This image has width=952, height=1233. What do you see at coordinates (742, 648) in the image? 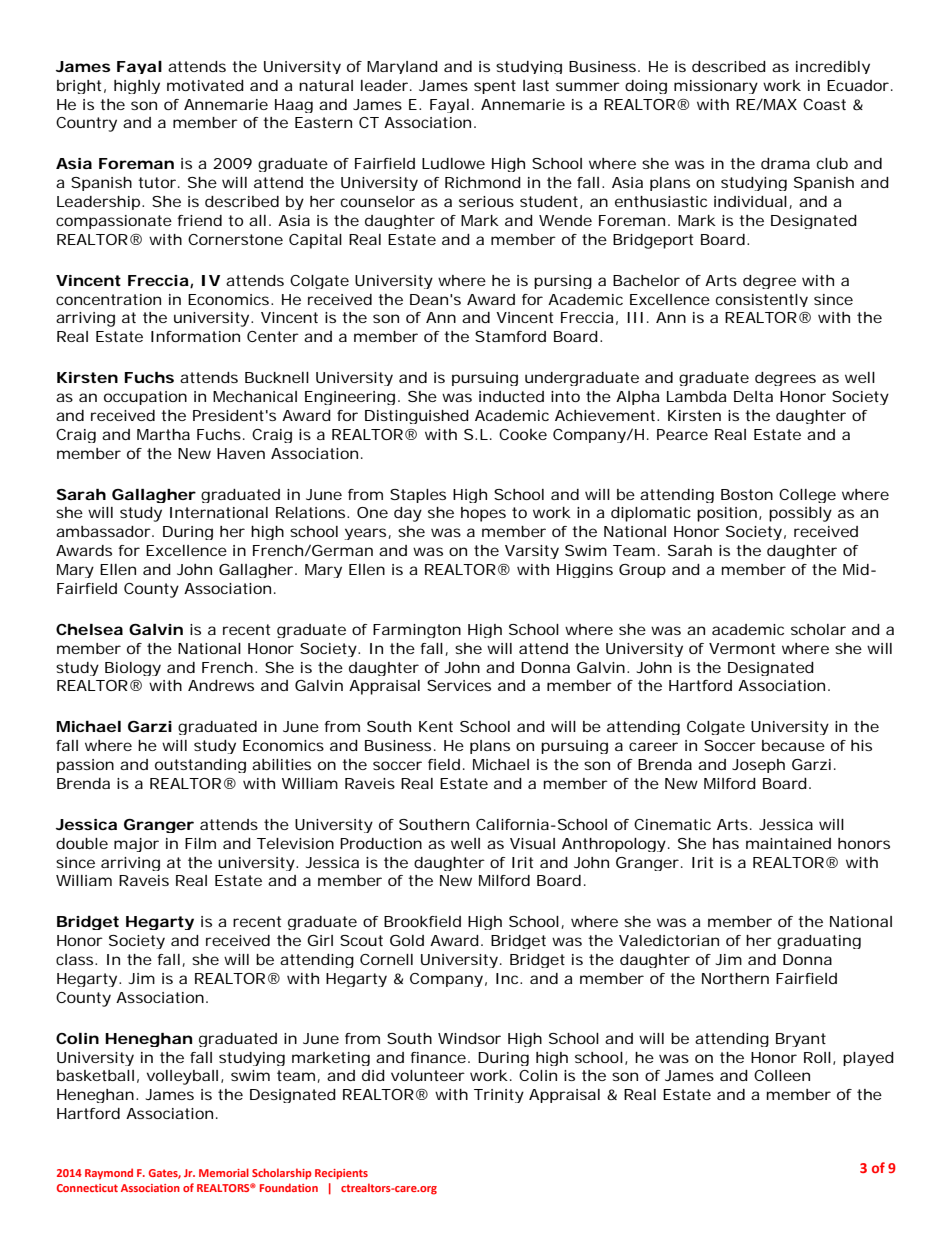
I see `Vermont` at bounding box center [742, 648].
